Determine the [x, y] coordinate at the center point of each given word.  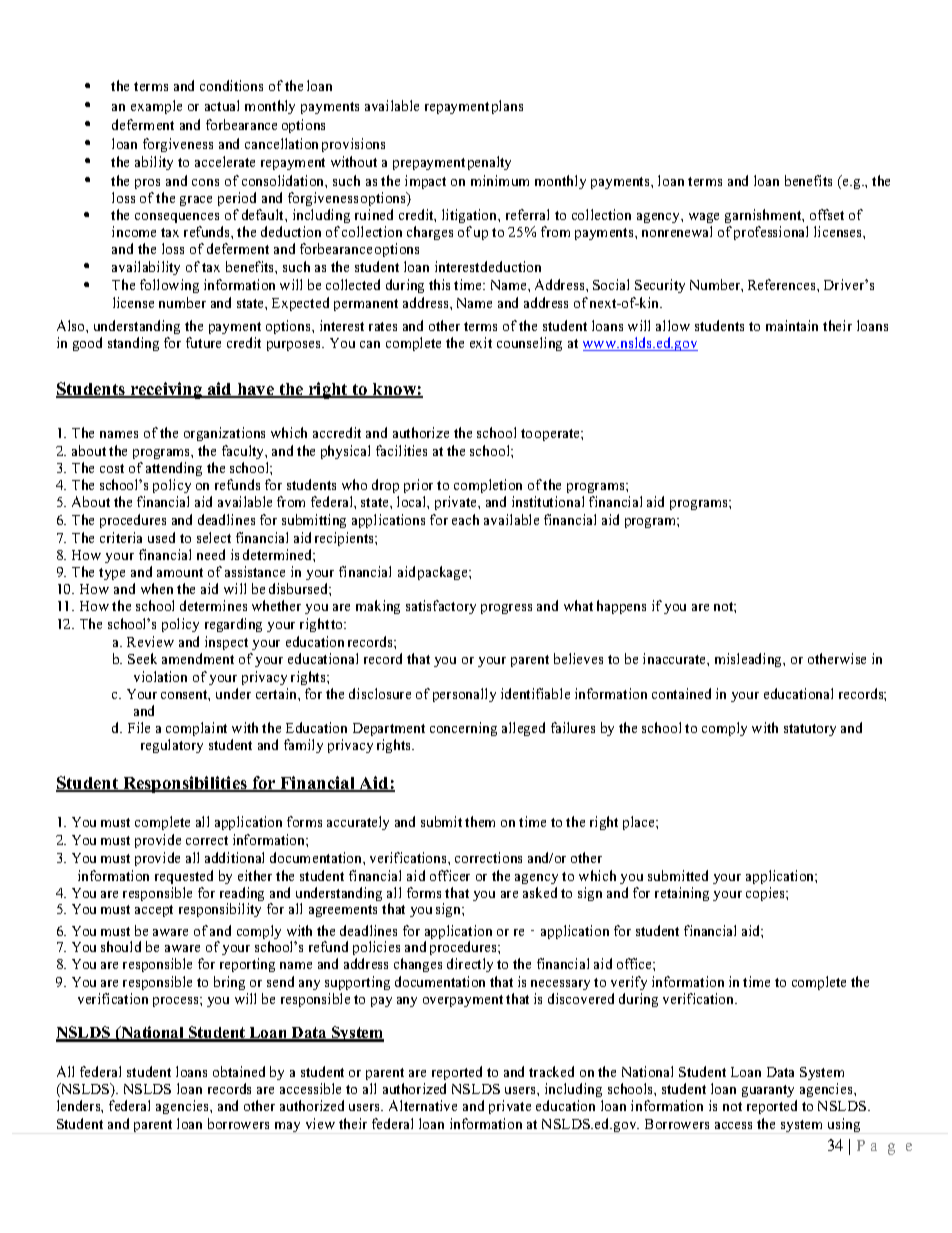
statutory [810, 730]
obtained [239, 1071]
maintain [792, 325]
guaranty [769, 1093]
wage [704, 220]
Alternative [423, 1105]
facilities [401, 450]
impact [425, 182]
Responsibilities [185, 784]
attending [174, 469]
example [156, 107]
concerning [463, 729]
